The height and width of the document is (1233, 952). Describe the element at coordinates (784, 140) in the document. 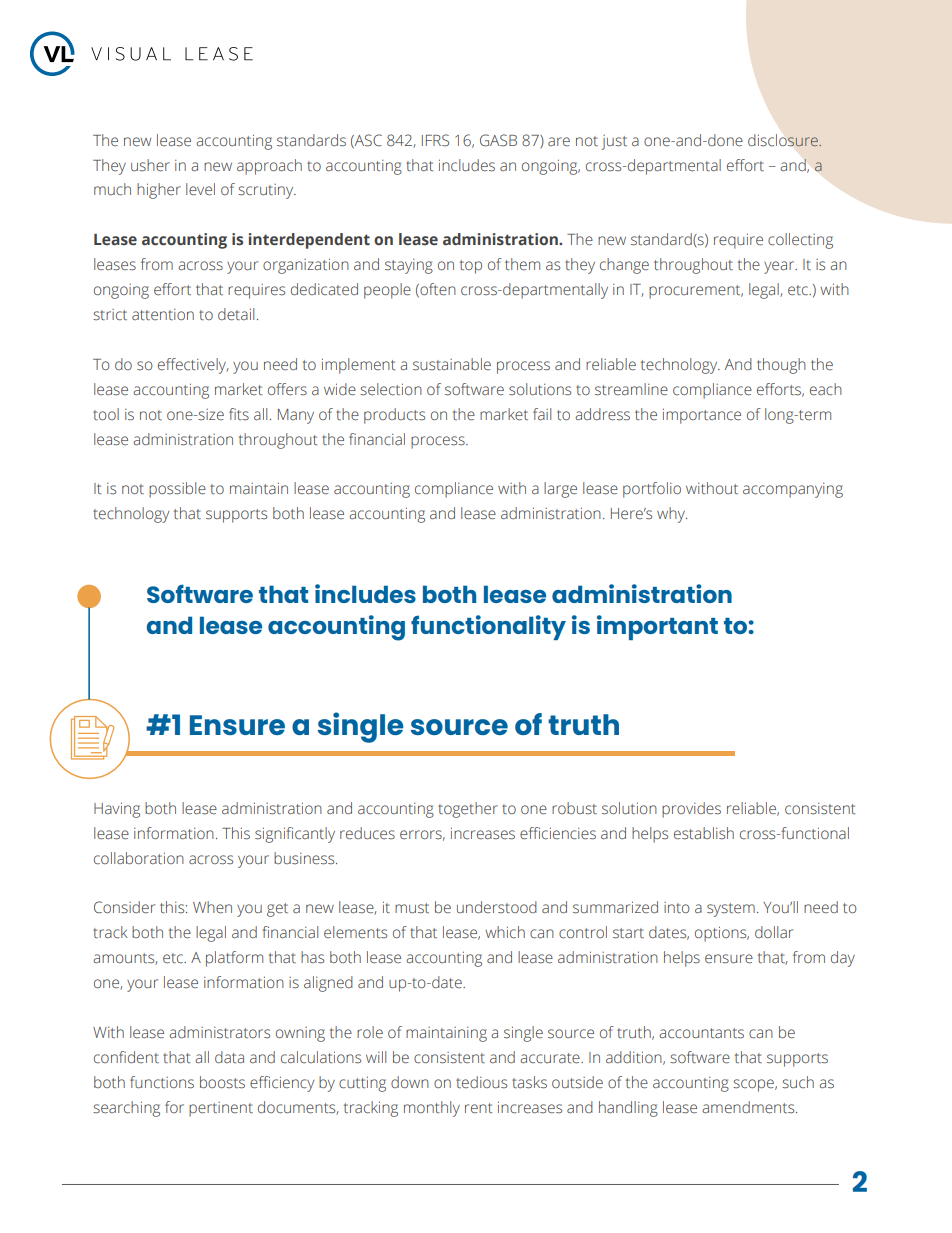

I see `disclosure` at that location.
